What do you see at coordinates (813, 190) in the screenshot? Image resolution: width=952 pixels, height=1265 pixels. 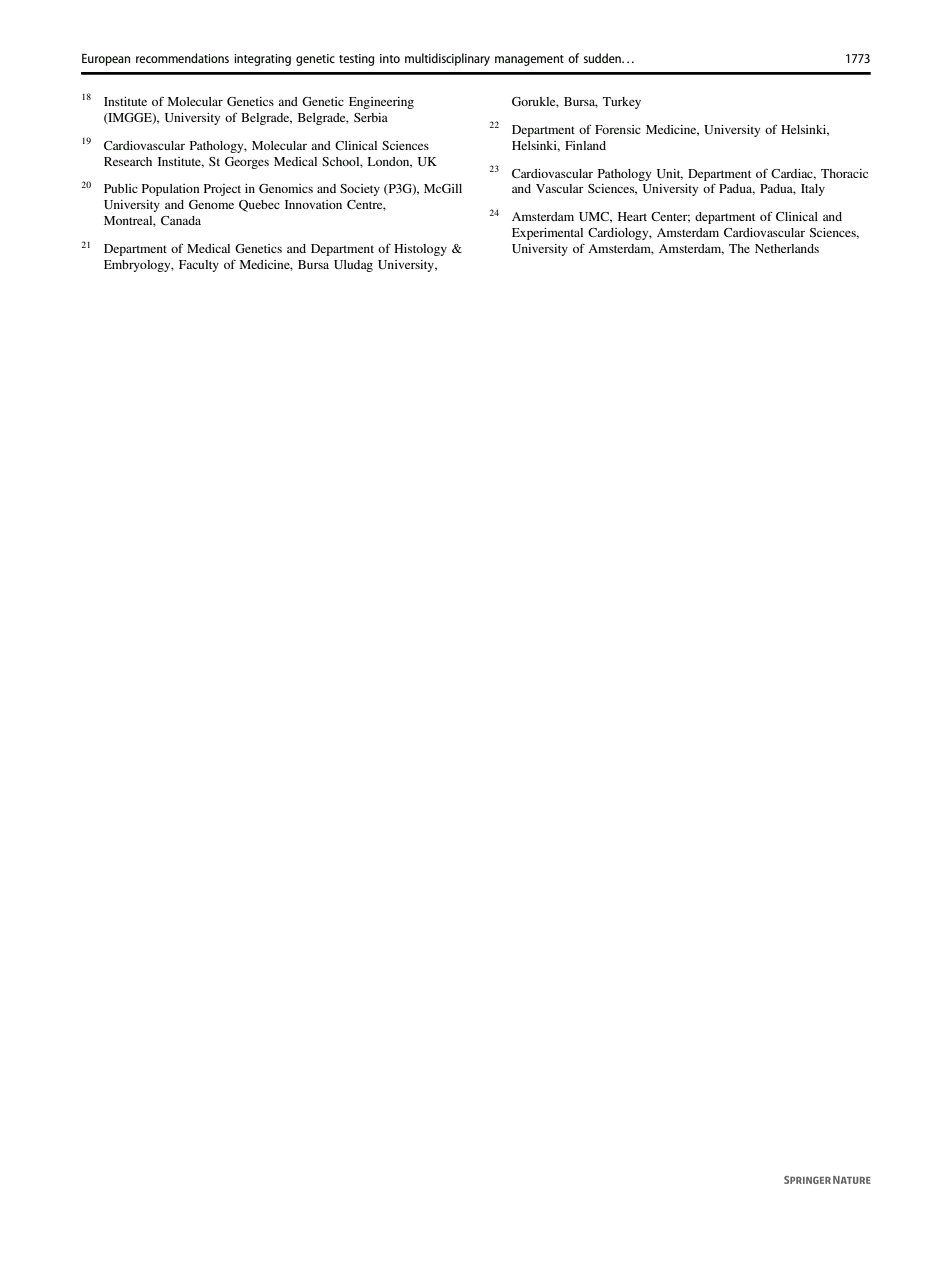 I see `Italy` at bounding box center [813, 190].
